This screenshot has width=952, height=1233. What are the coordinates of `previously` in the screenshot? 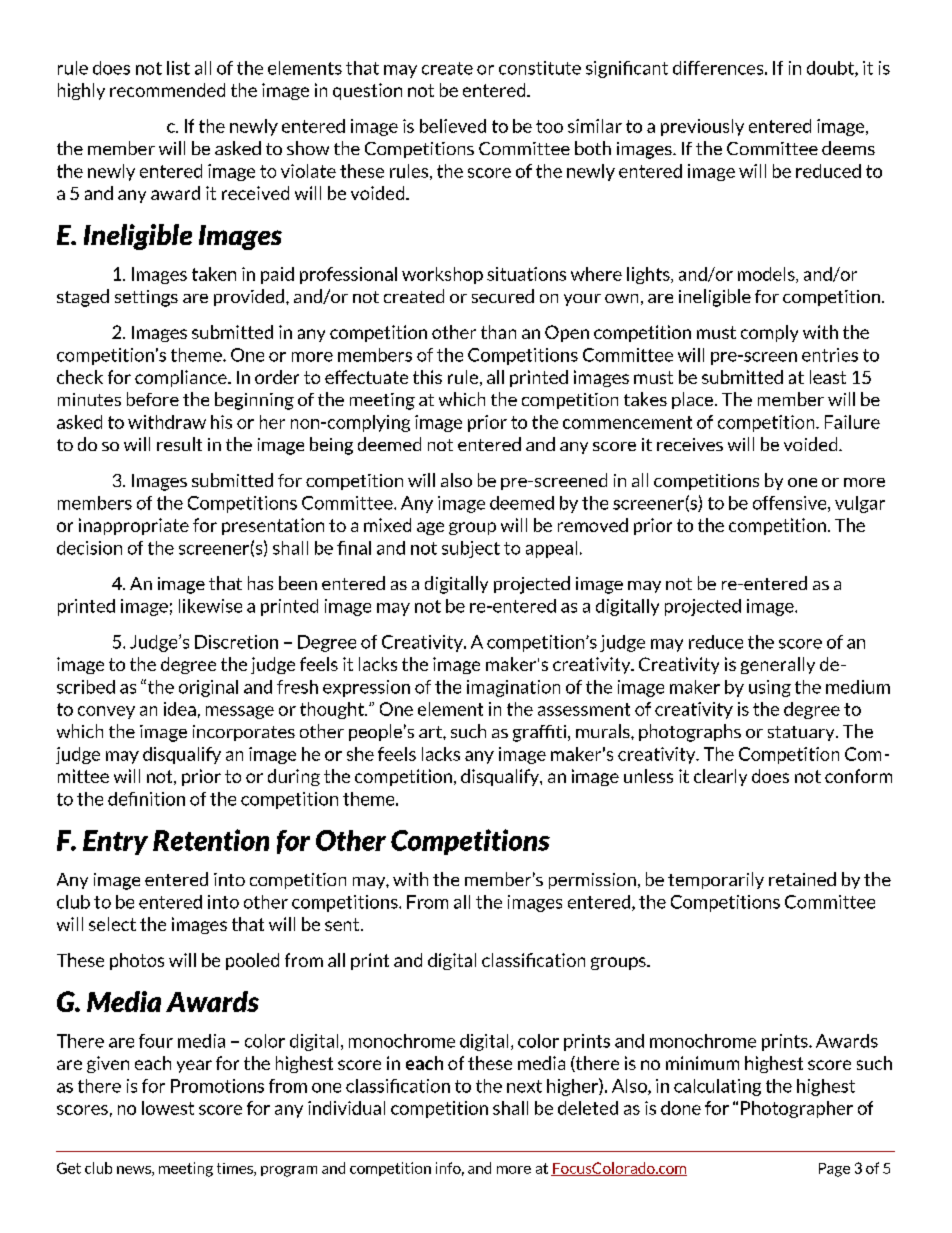 It's located at (702, 127).
